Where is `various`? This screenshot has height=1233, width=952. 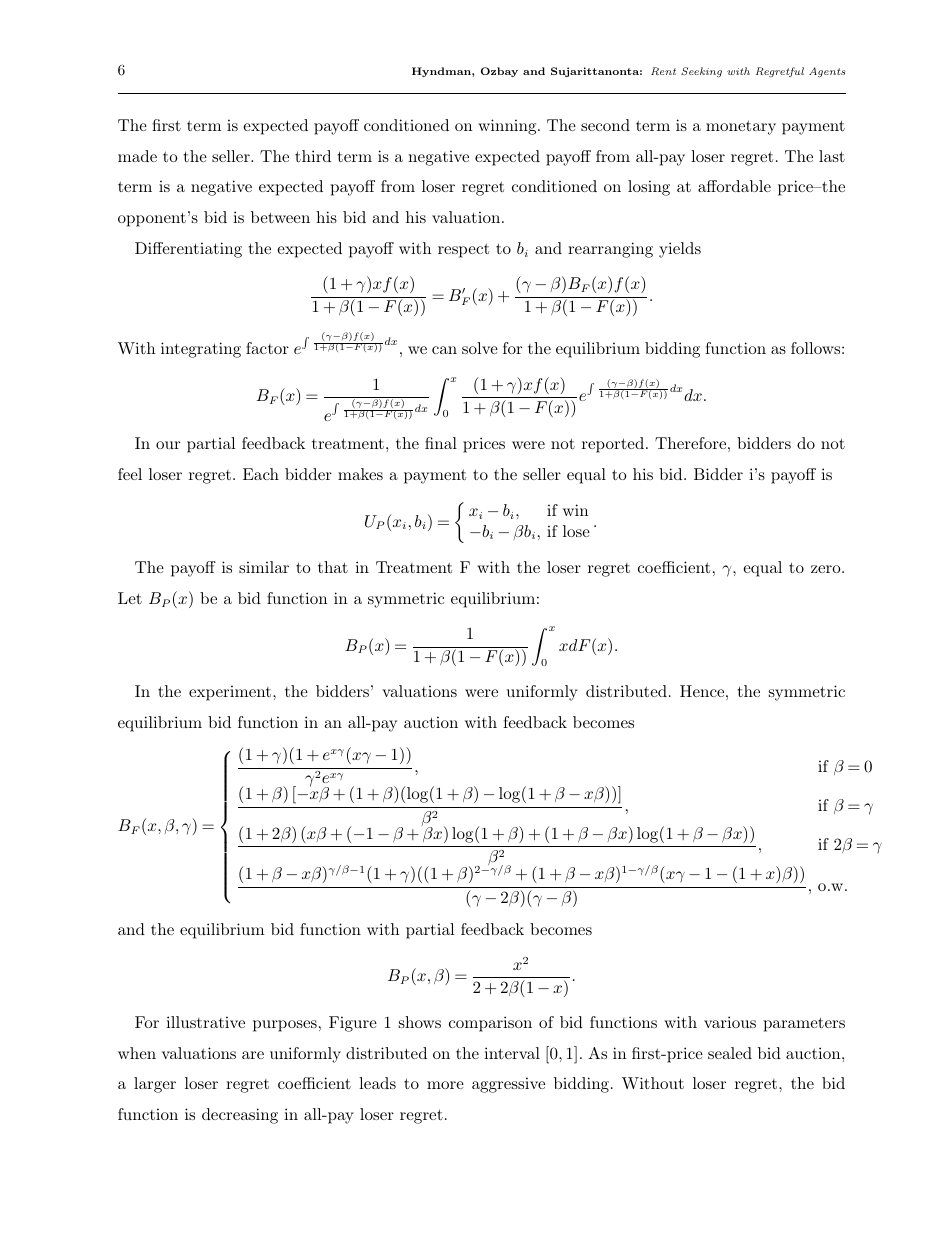 various is located at coordinates (730, 1022).
